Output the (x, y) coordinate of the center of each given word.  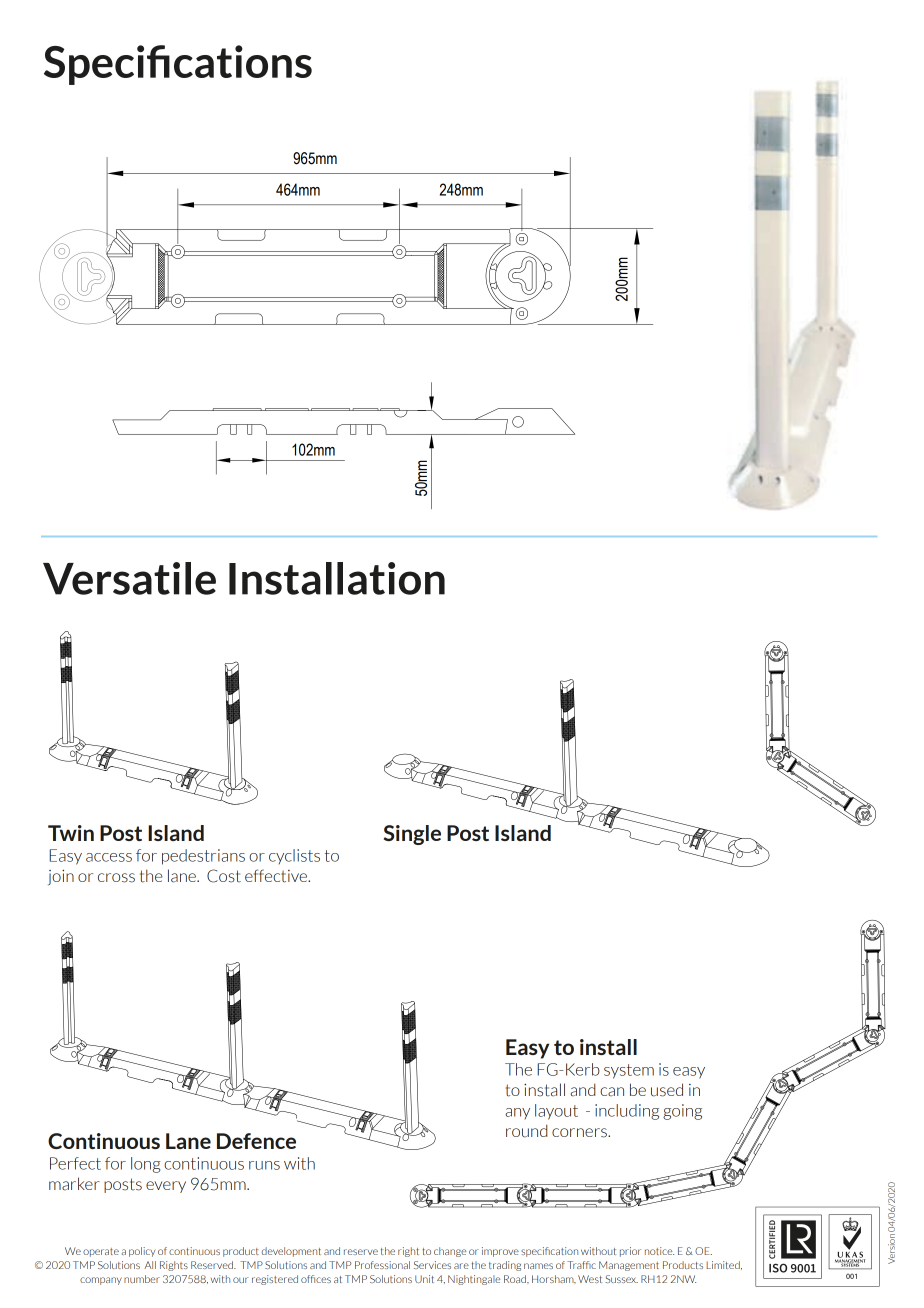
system (629, 1071)
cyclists (294, 856)
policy (142, 1252)
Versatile (129, 578)
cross (116, 878)
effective (277, 876)
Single (412, 835)
